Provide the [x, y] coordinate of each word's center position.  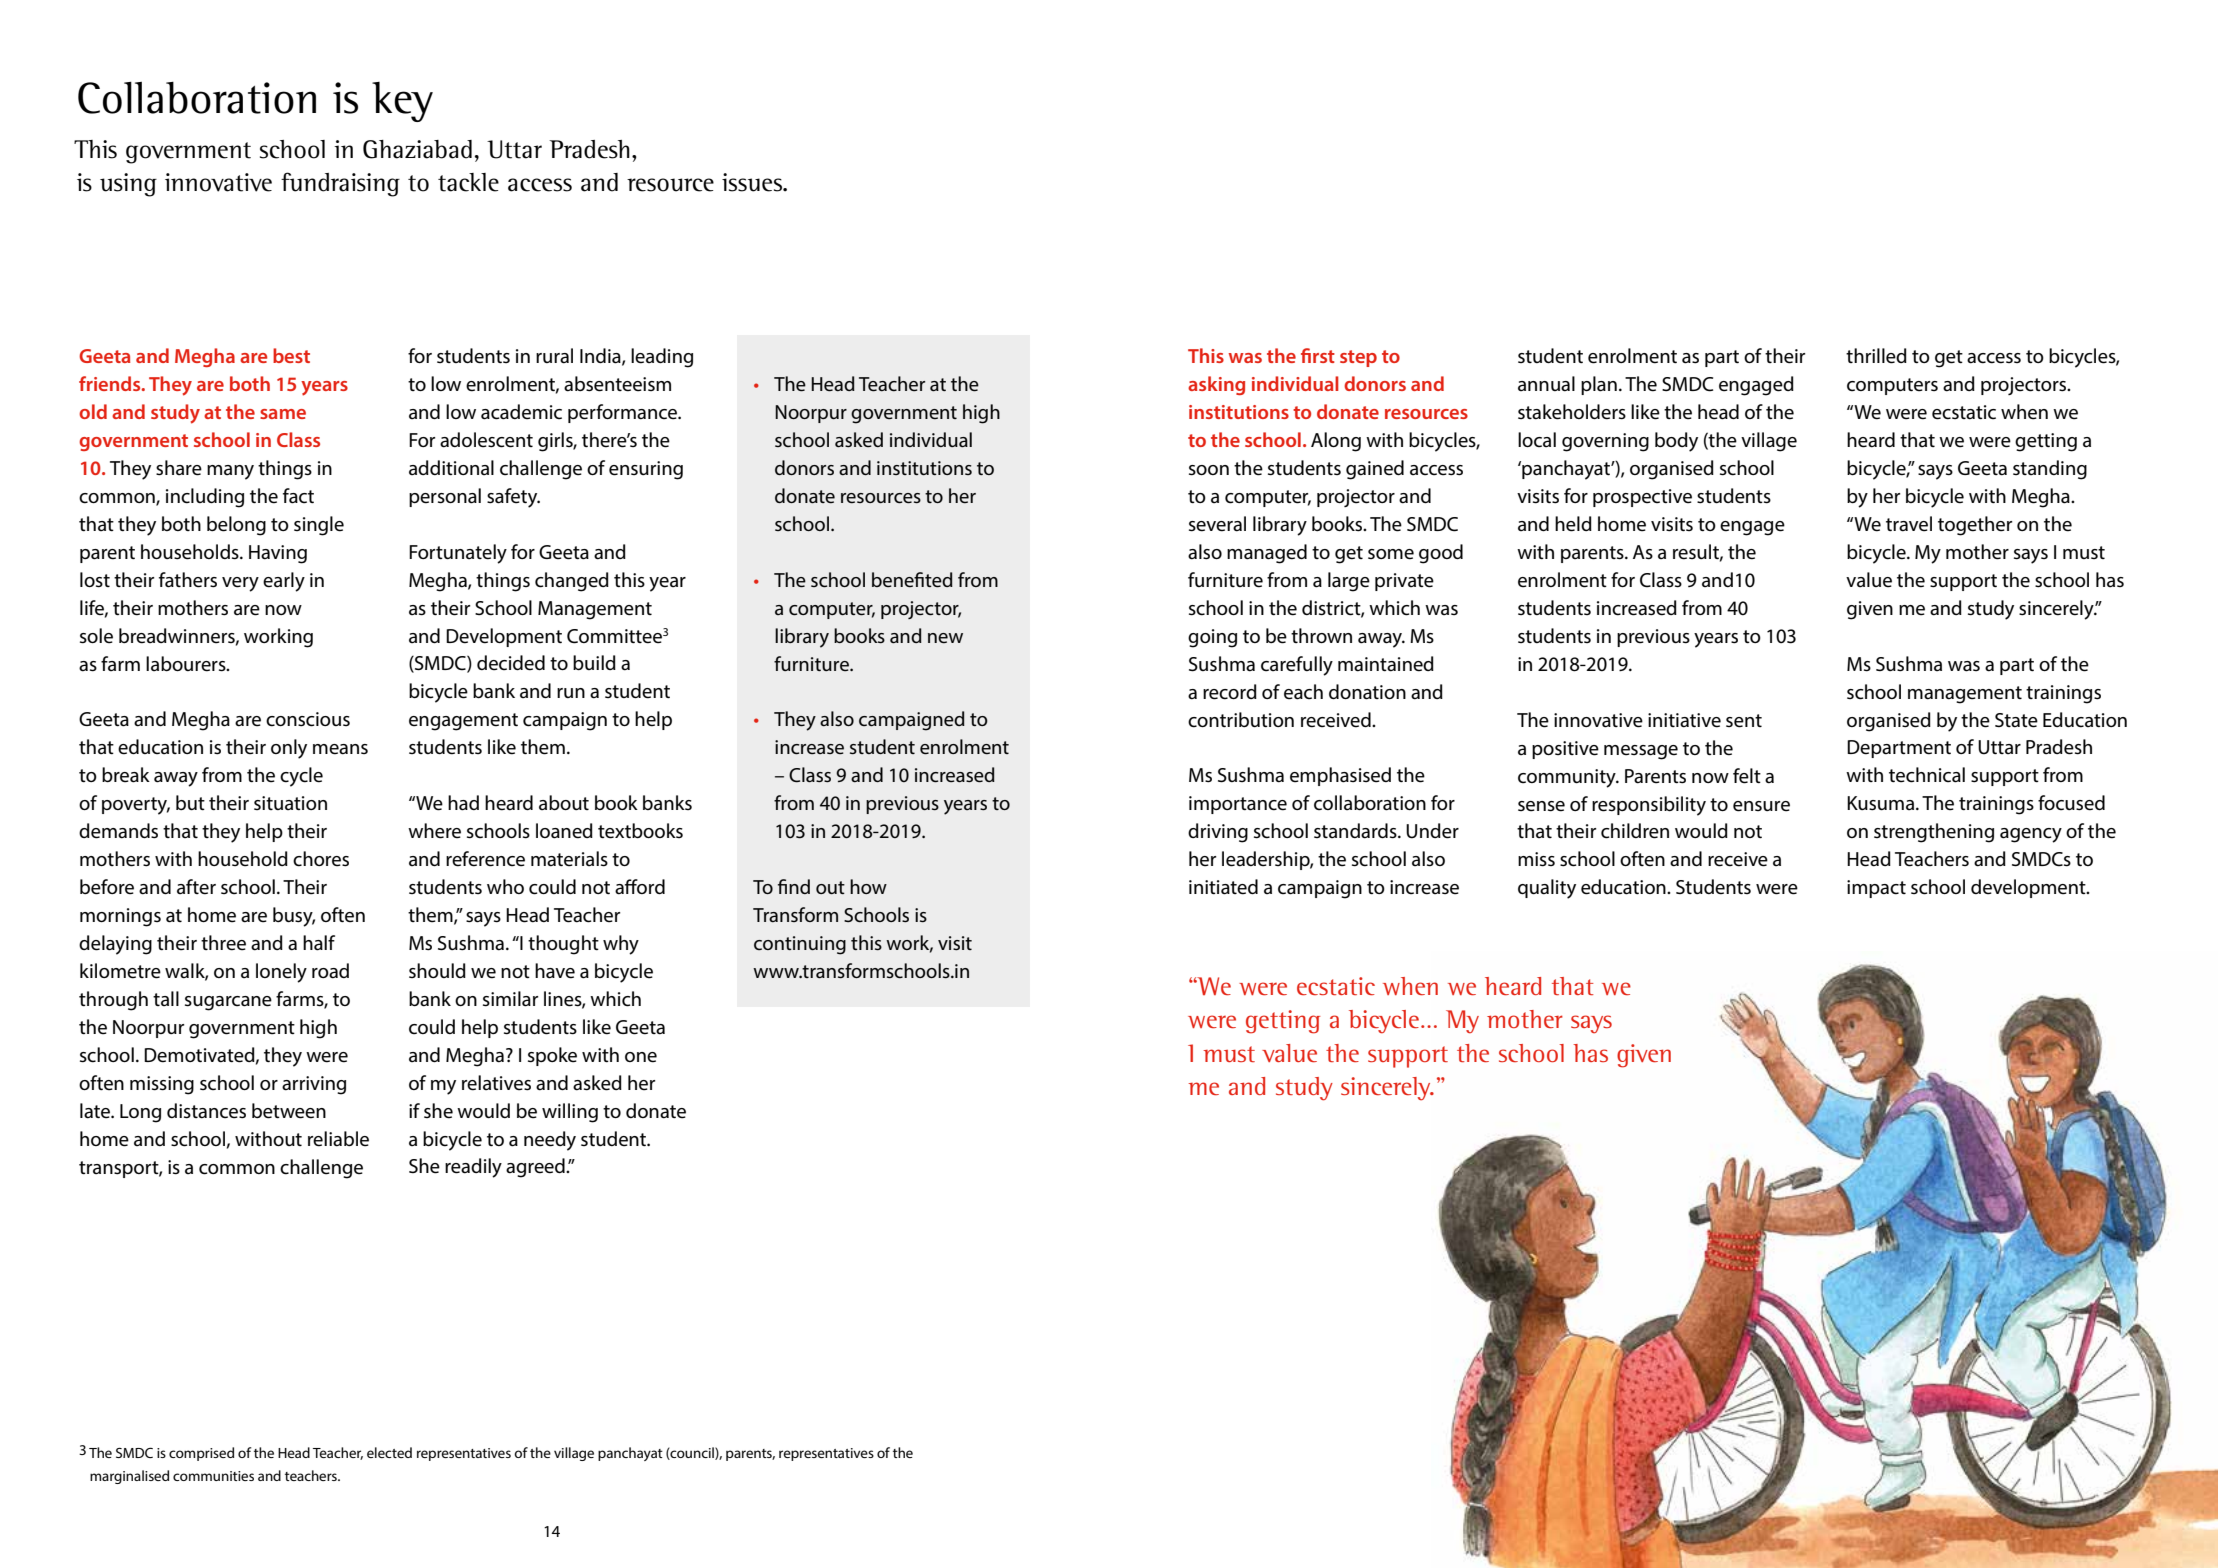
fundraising [340, 184]
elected [389, 1452]
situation [290, 803]
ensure [1761, 806]
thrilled [1876, 356]
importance [1238, 805]
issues [753, 182]
